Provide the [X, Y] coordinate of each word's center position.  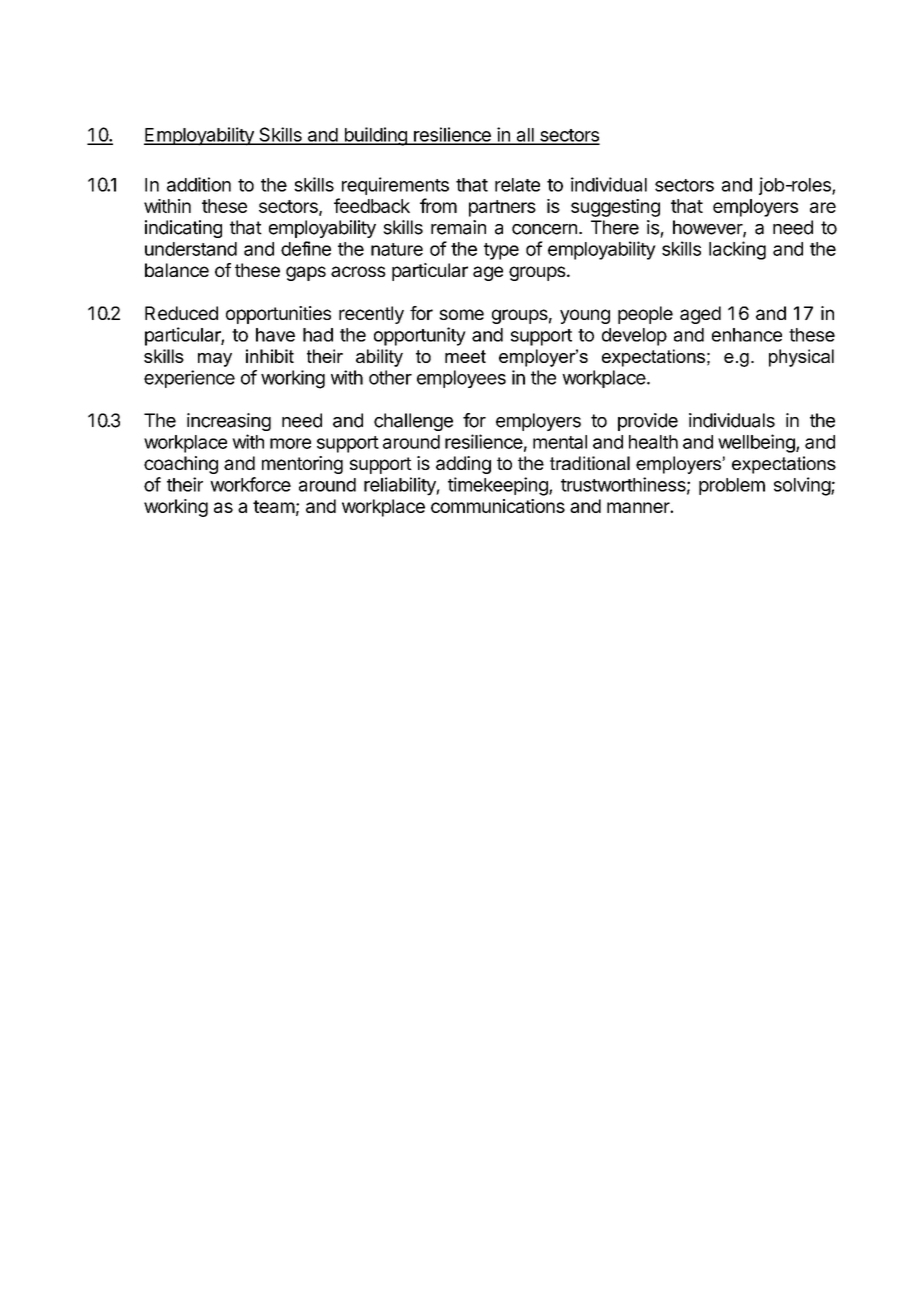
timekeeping [499, 486]
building [375, 136]
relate [517, 185]
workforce [250, 484]
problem [732, 486]
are [823, 207]
